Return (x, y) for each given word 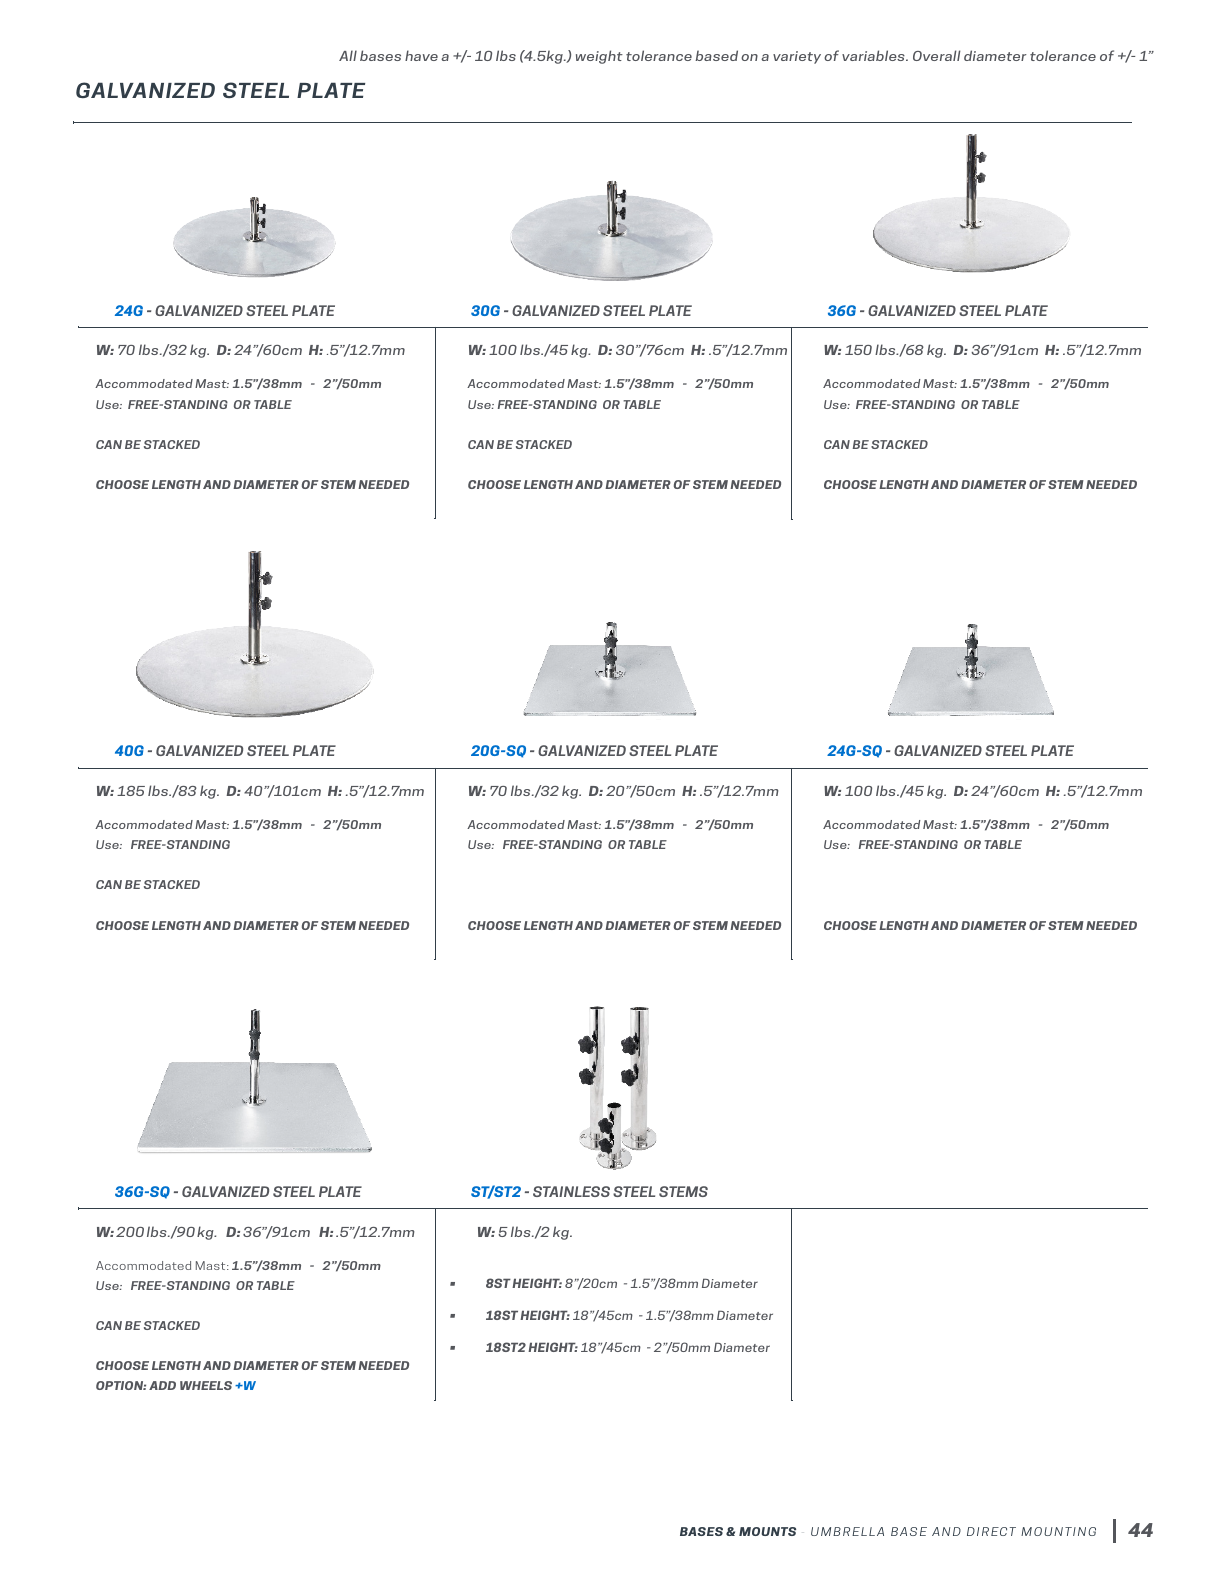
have (421, 55)
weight (599, 57)
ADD (162, 1385)
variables (874, 55)
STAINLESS (571, 1191)
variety (797, 57)
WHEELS (206, 1385)
